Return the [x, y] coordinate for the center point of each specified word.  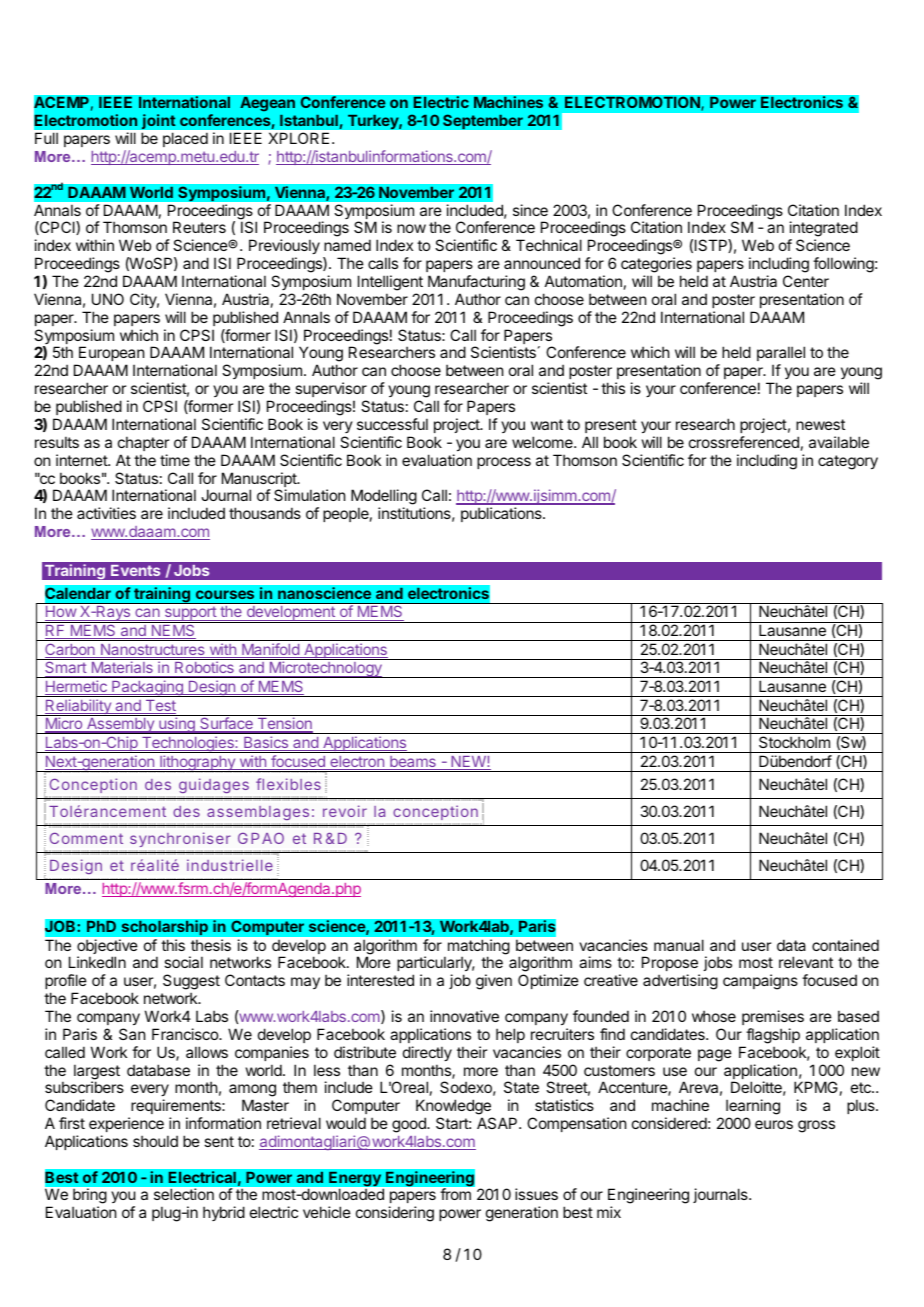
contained [845, 945]
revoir [345, 811]
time [175, 460]
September [483, 122]
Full [46, 138]
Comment [86, 838]
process [504, 463]
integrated [823, 230]
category [848, 462]
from [456, 1194]
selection [184, 1194]
